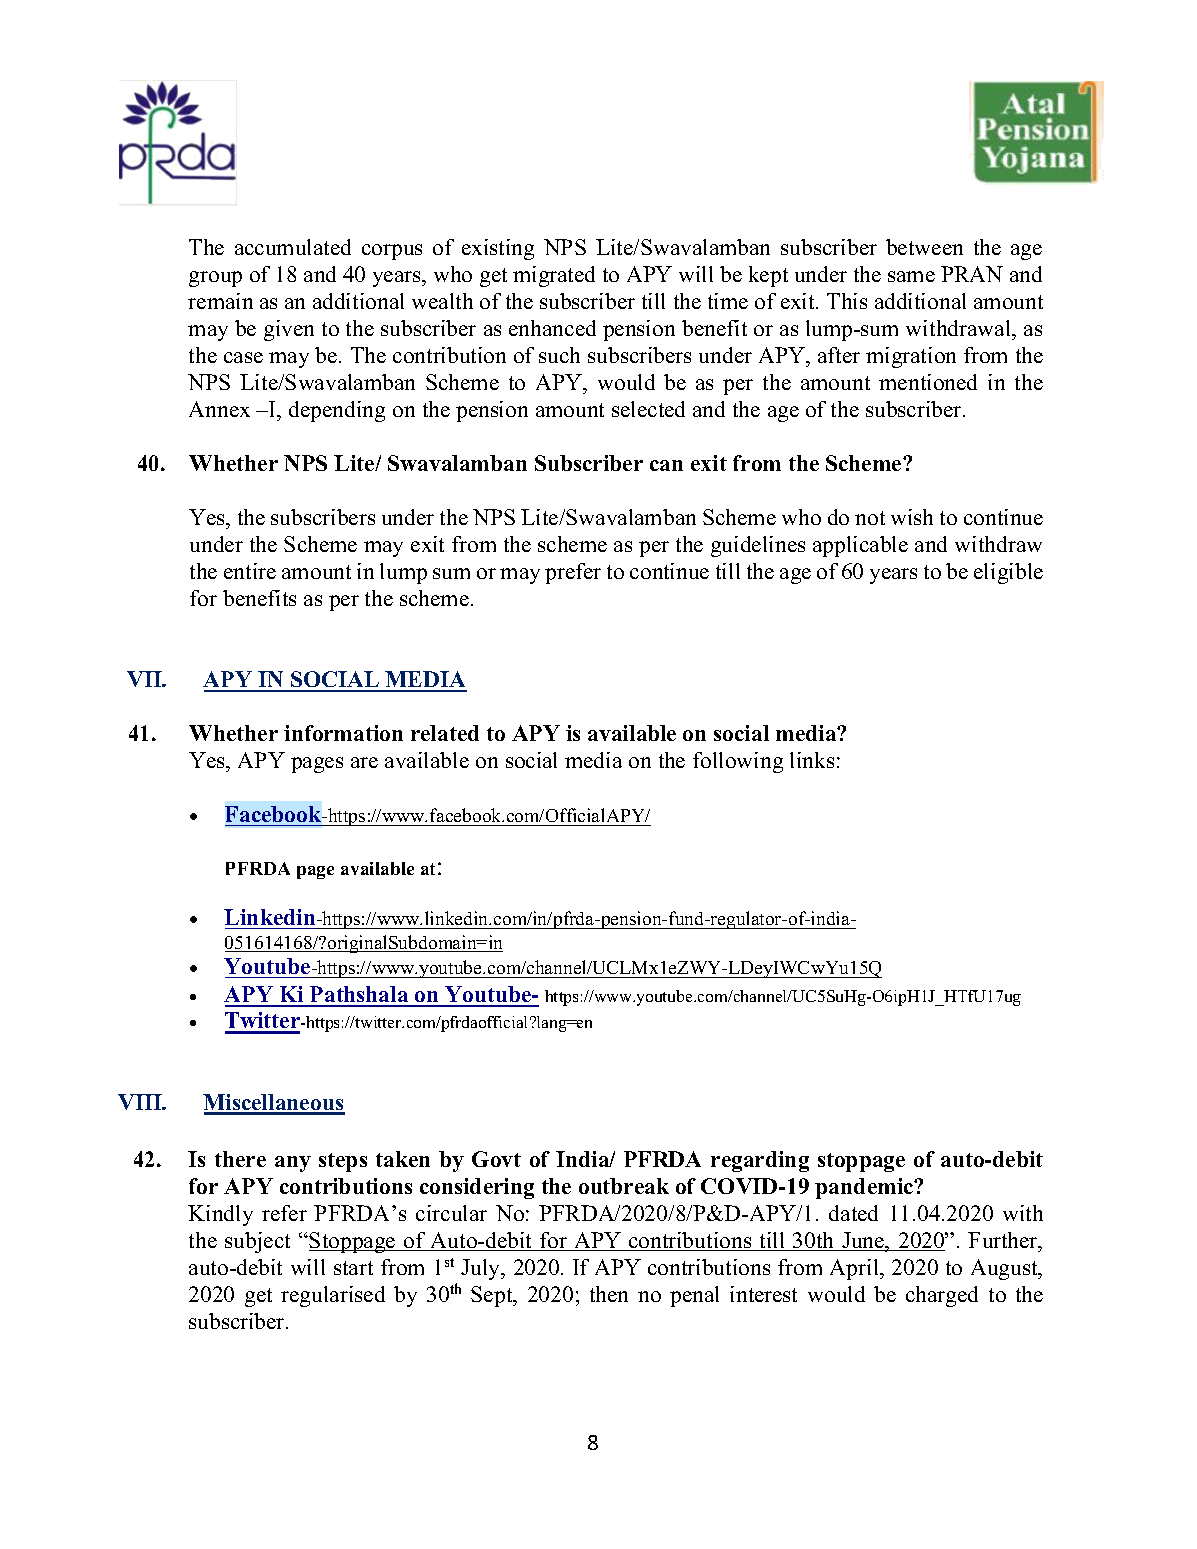  What do you see at coordinates (911, 276) in the screenshot?
I see `same` at bounding box center [911, 276].
